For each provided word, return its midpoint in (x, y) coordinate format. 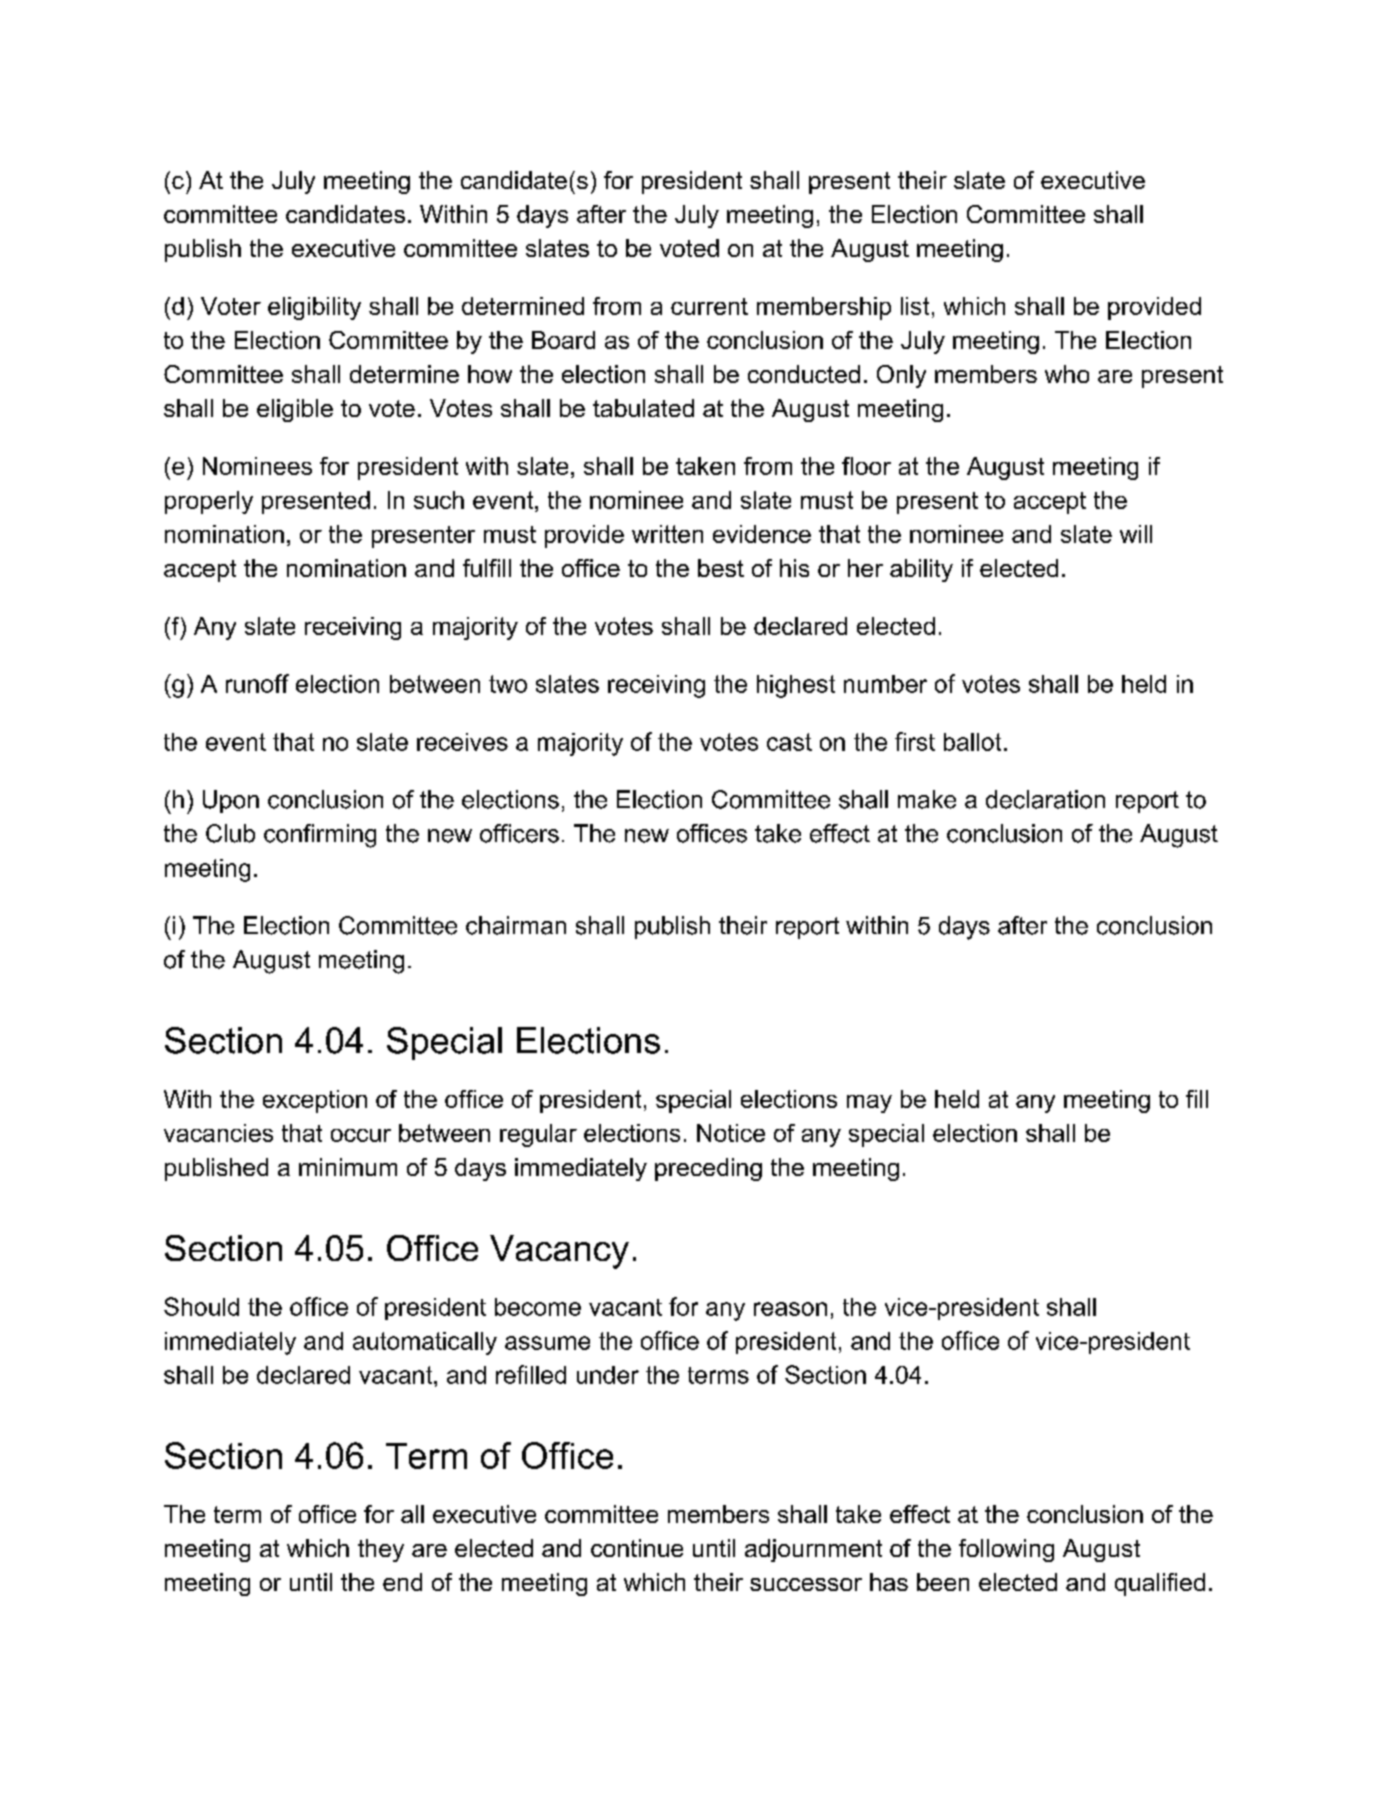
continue (637, 1548)
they (381, 1550)
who (1067, 374)
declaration (1045, 799)
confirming (320, 836)
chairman (516, 925)
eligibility (314, 308)
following (1006, 1550)
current (709, 306)
